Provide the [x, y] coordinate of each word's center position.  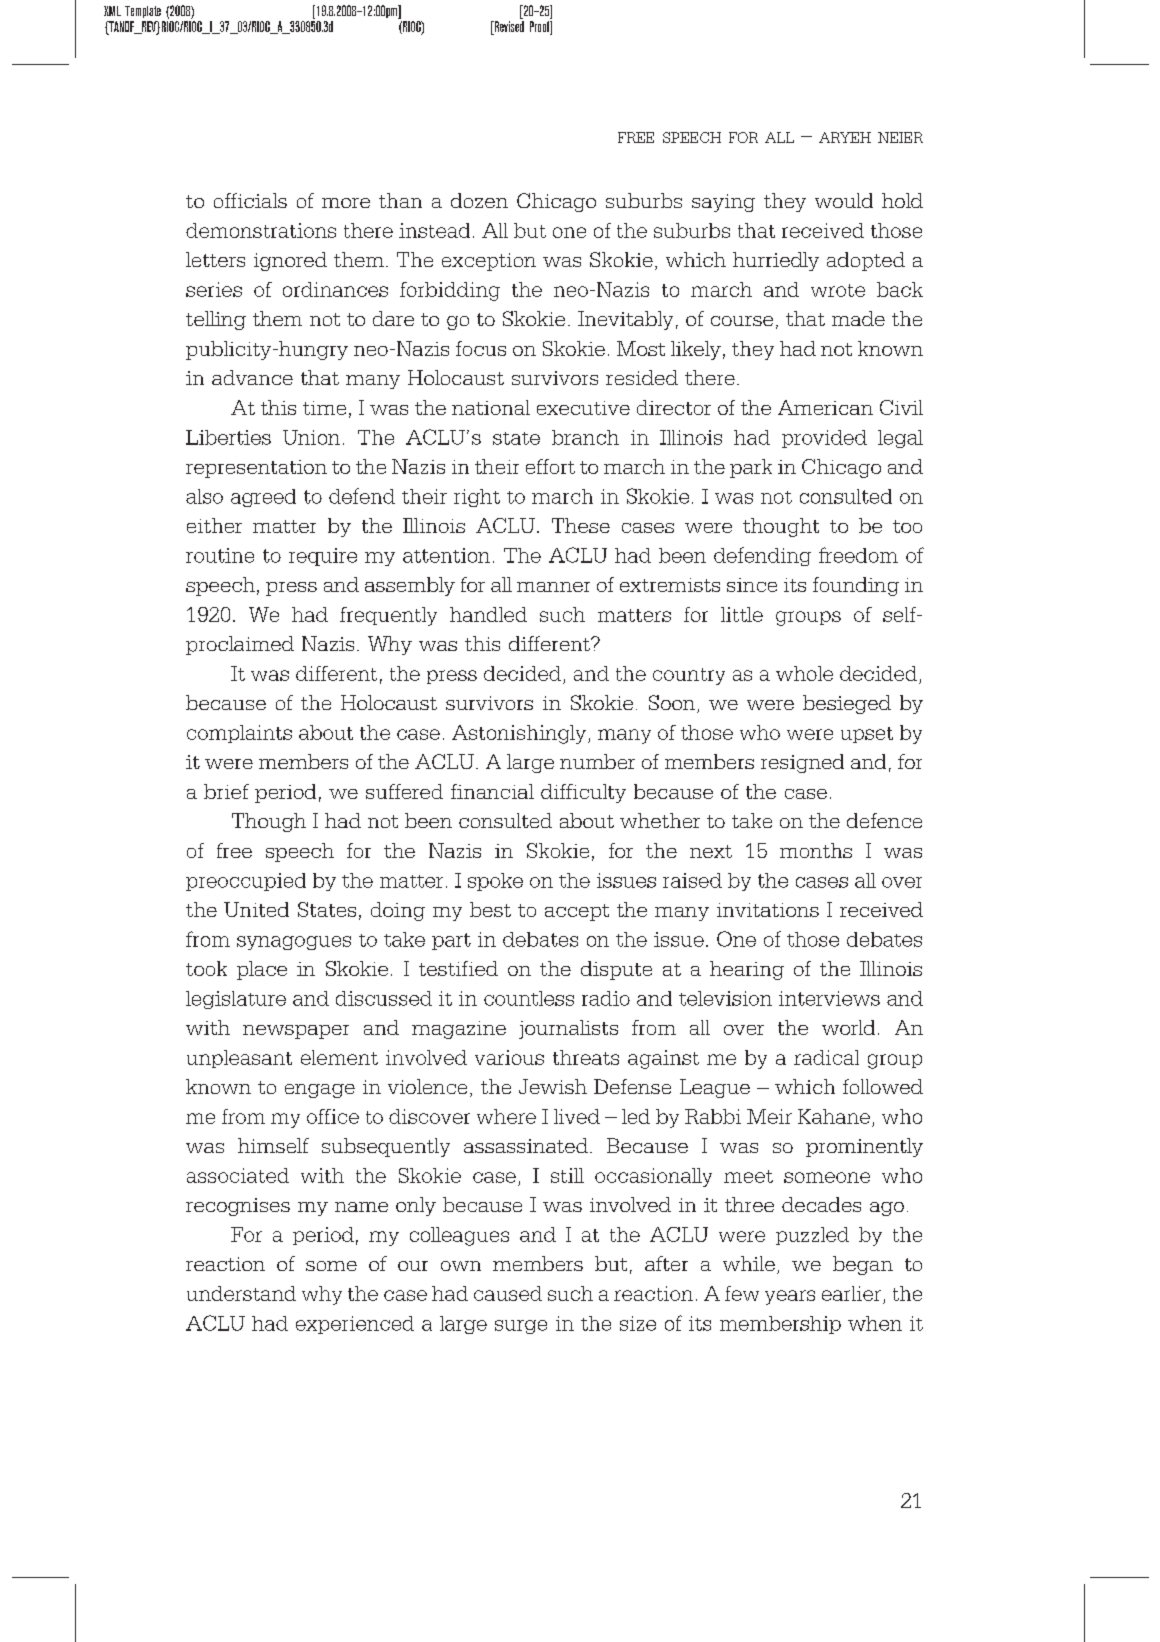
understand [241, 1293]
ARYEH [845, 137]
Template [143, 12]
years [790, 1297]
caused [508, 1293]
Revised [508, 26]
